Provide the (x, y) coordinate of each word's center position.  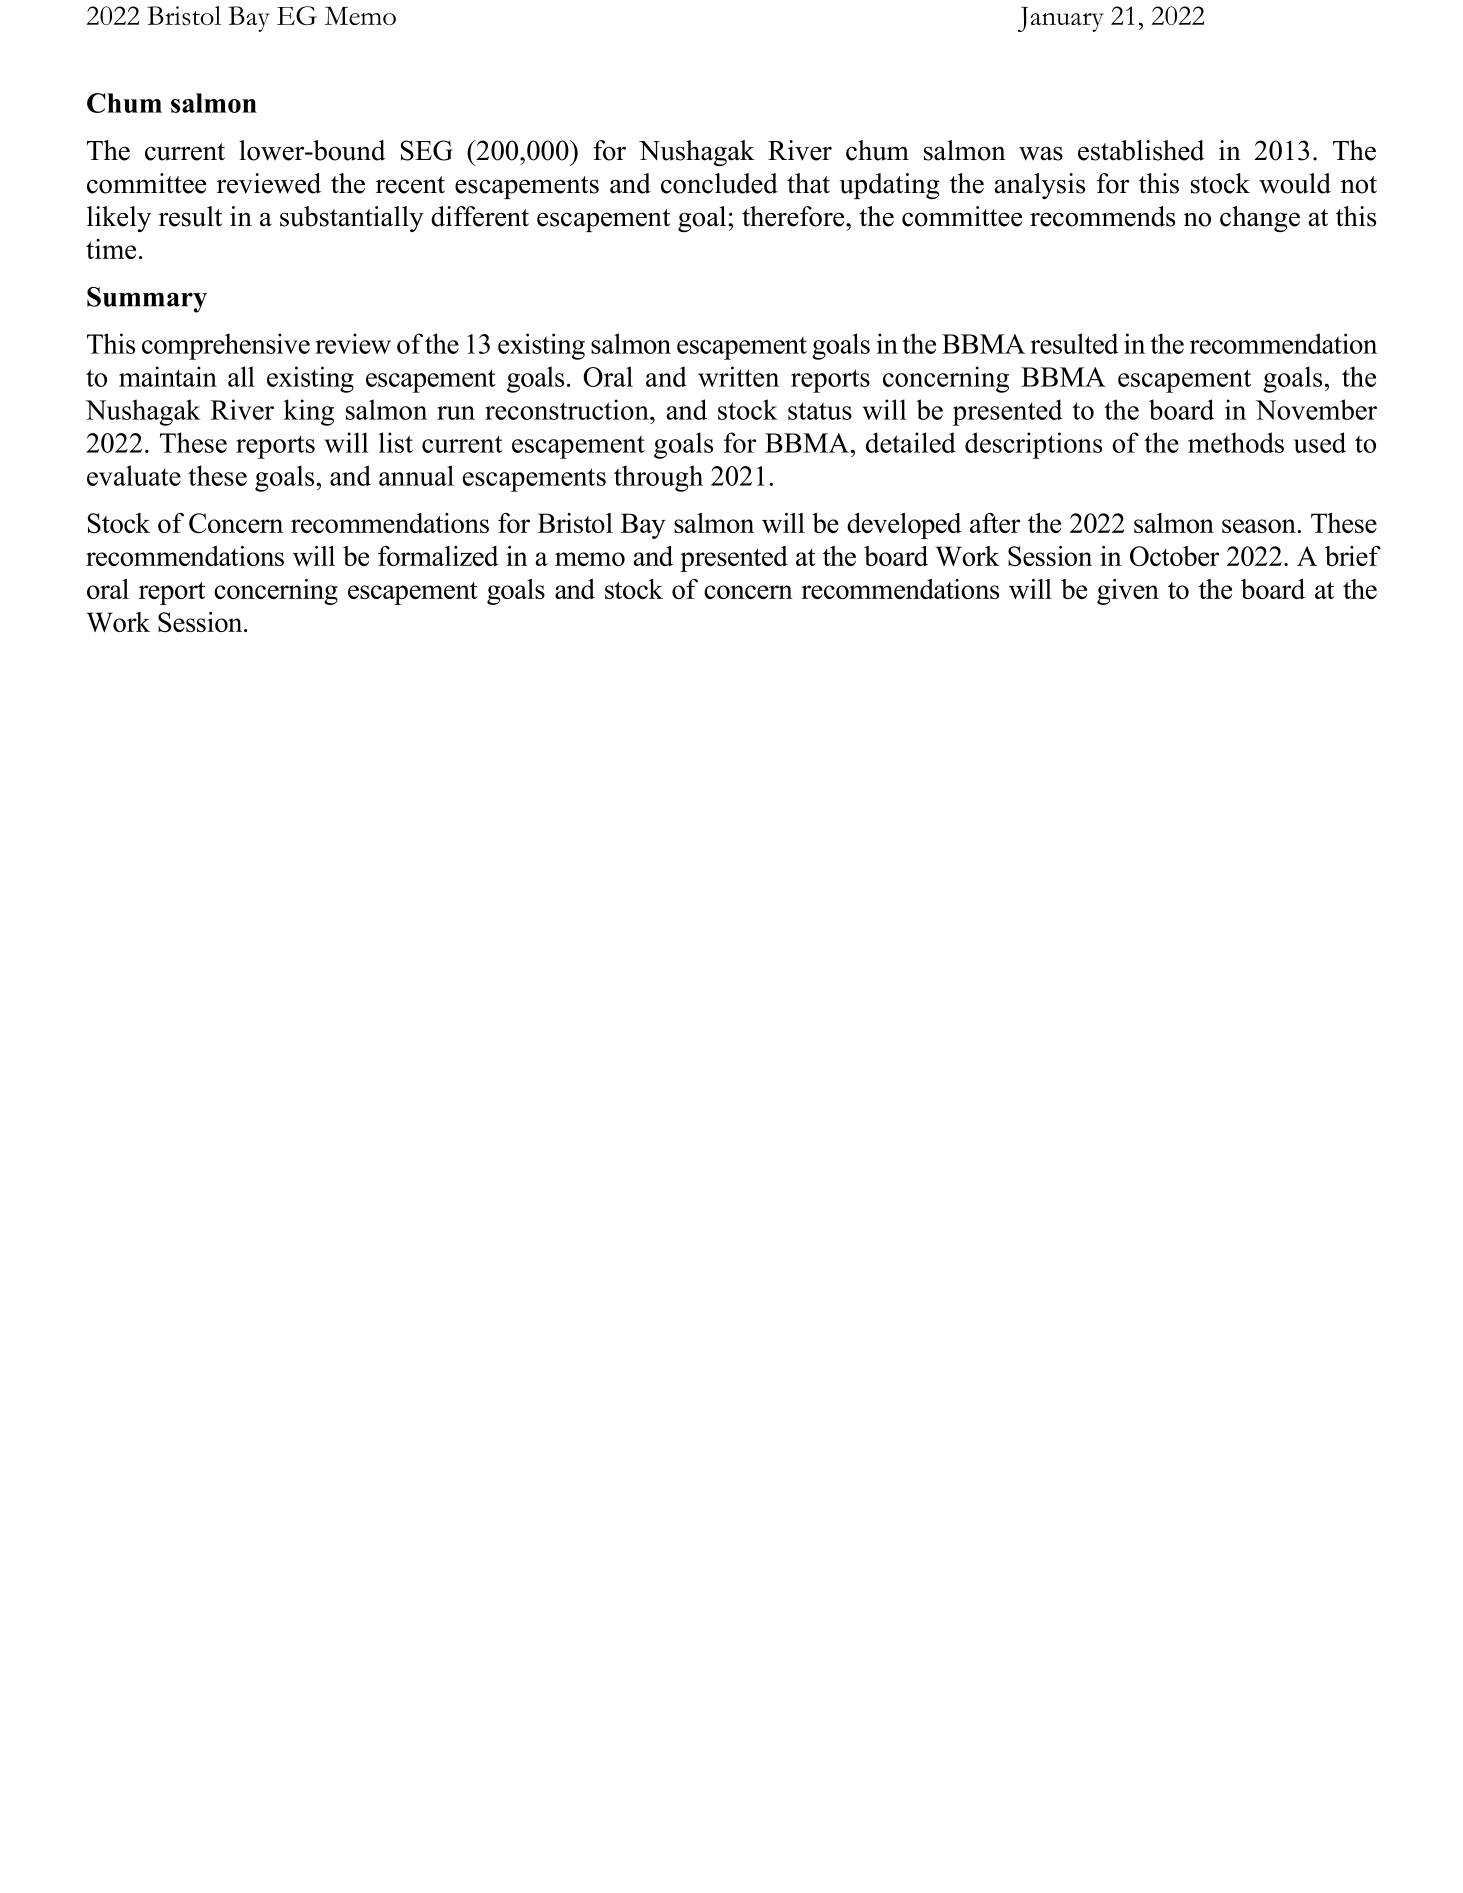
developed (904, 526)
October (1174, 556)
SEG (426, 150)
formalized (438, 556)
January (1061, 19)
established (1141, 150)
